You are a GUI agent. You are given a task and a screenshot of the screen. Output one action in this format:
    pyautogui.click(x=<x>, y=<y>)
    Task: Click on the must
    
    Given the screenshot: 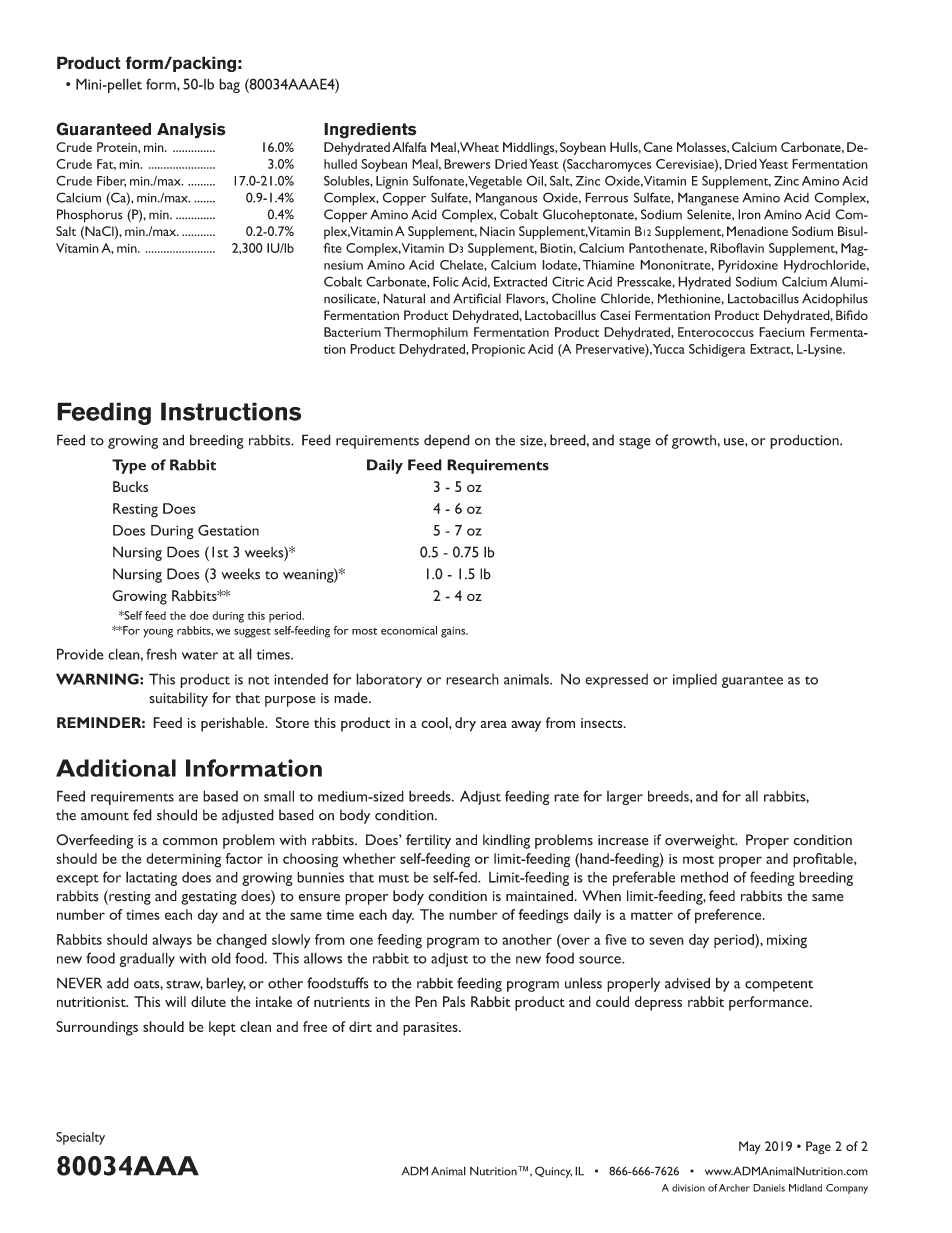 What is the action you would take?
    pyautogui.click(x=394, y=878)
